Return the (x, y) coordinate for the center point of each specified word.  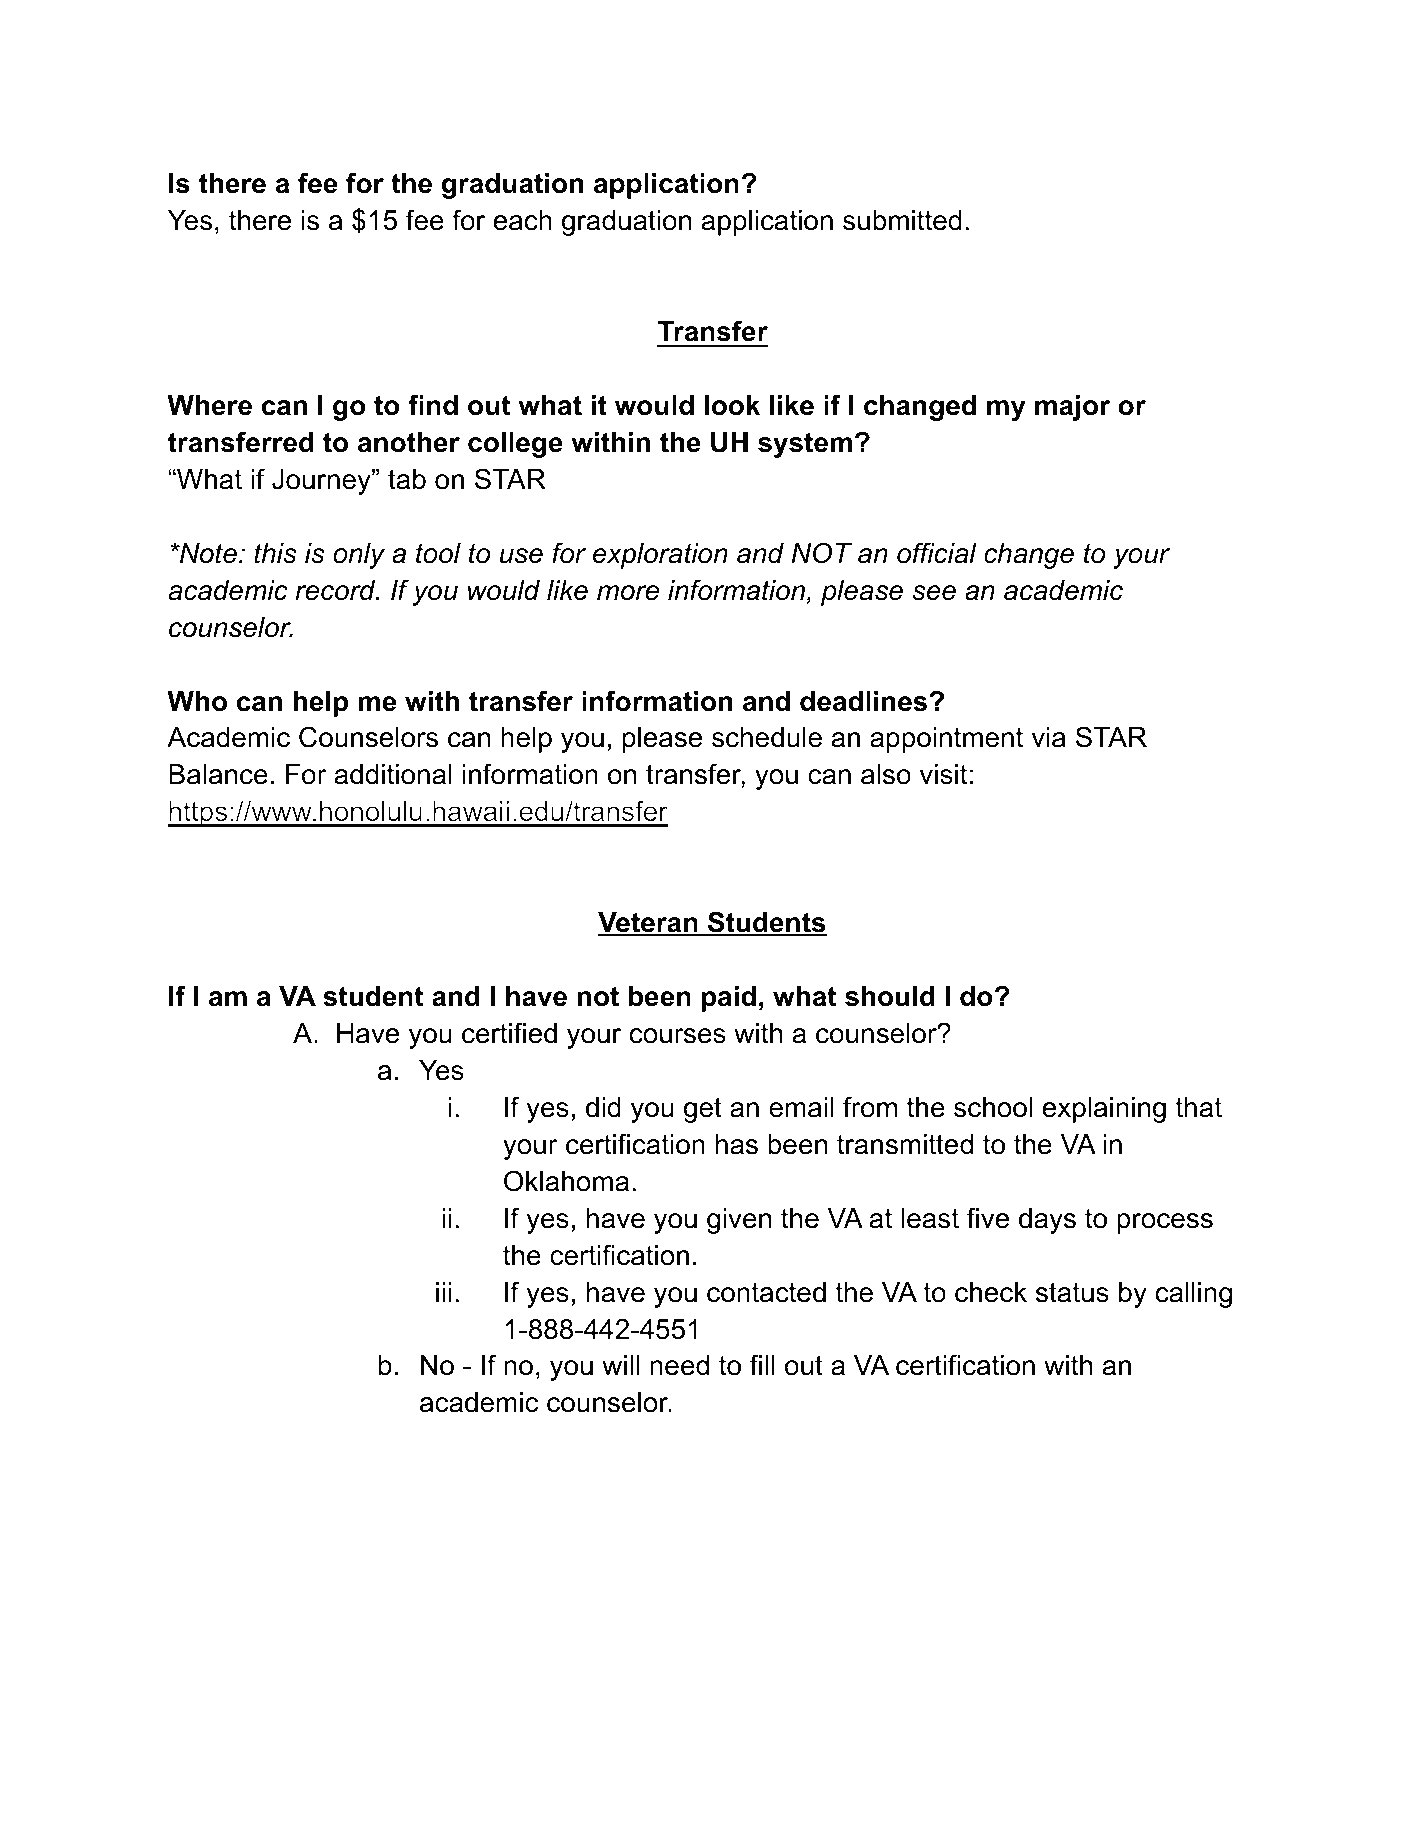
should (890, 996)
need (679, 1365)
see (934, 593)
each (522, 220)
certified (509, 1033)
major (1072, 408)
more (628, 593)
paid (729, 999)
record (336, 590)
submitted (902, 220)
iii (444, 1292)
